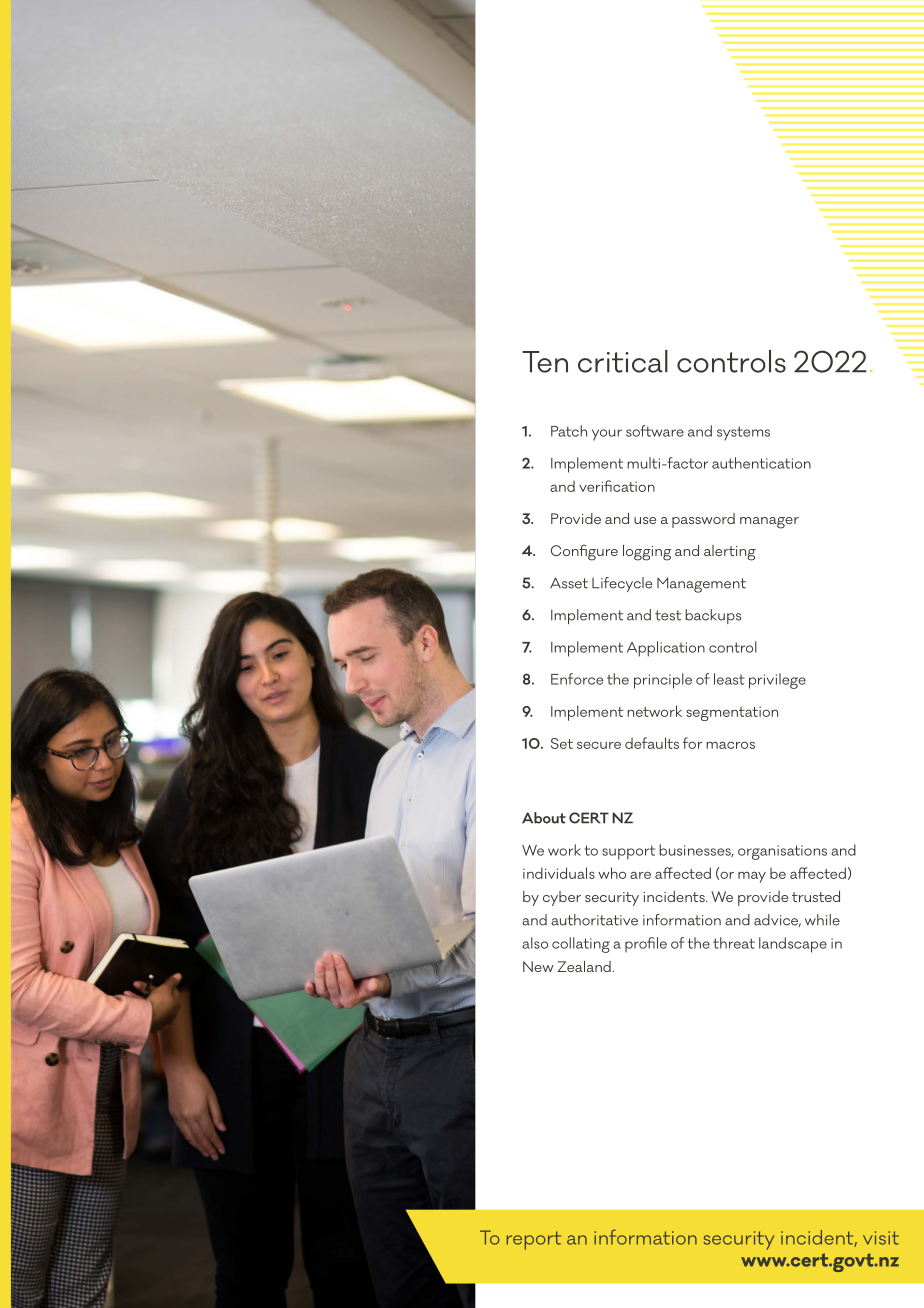  I want to click on report, so click(534, 1240).
